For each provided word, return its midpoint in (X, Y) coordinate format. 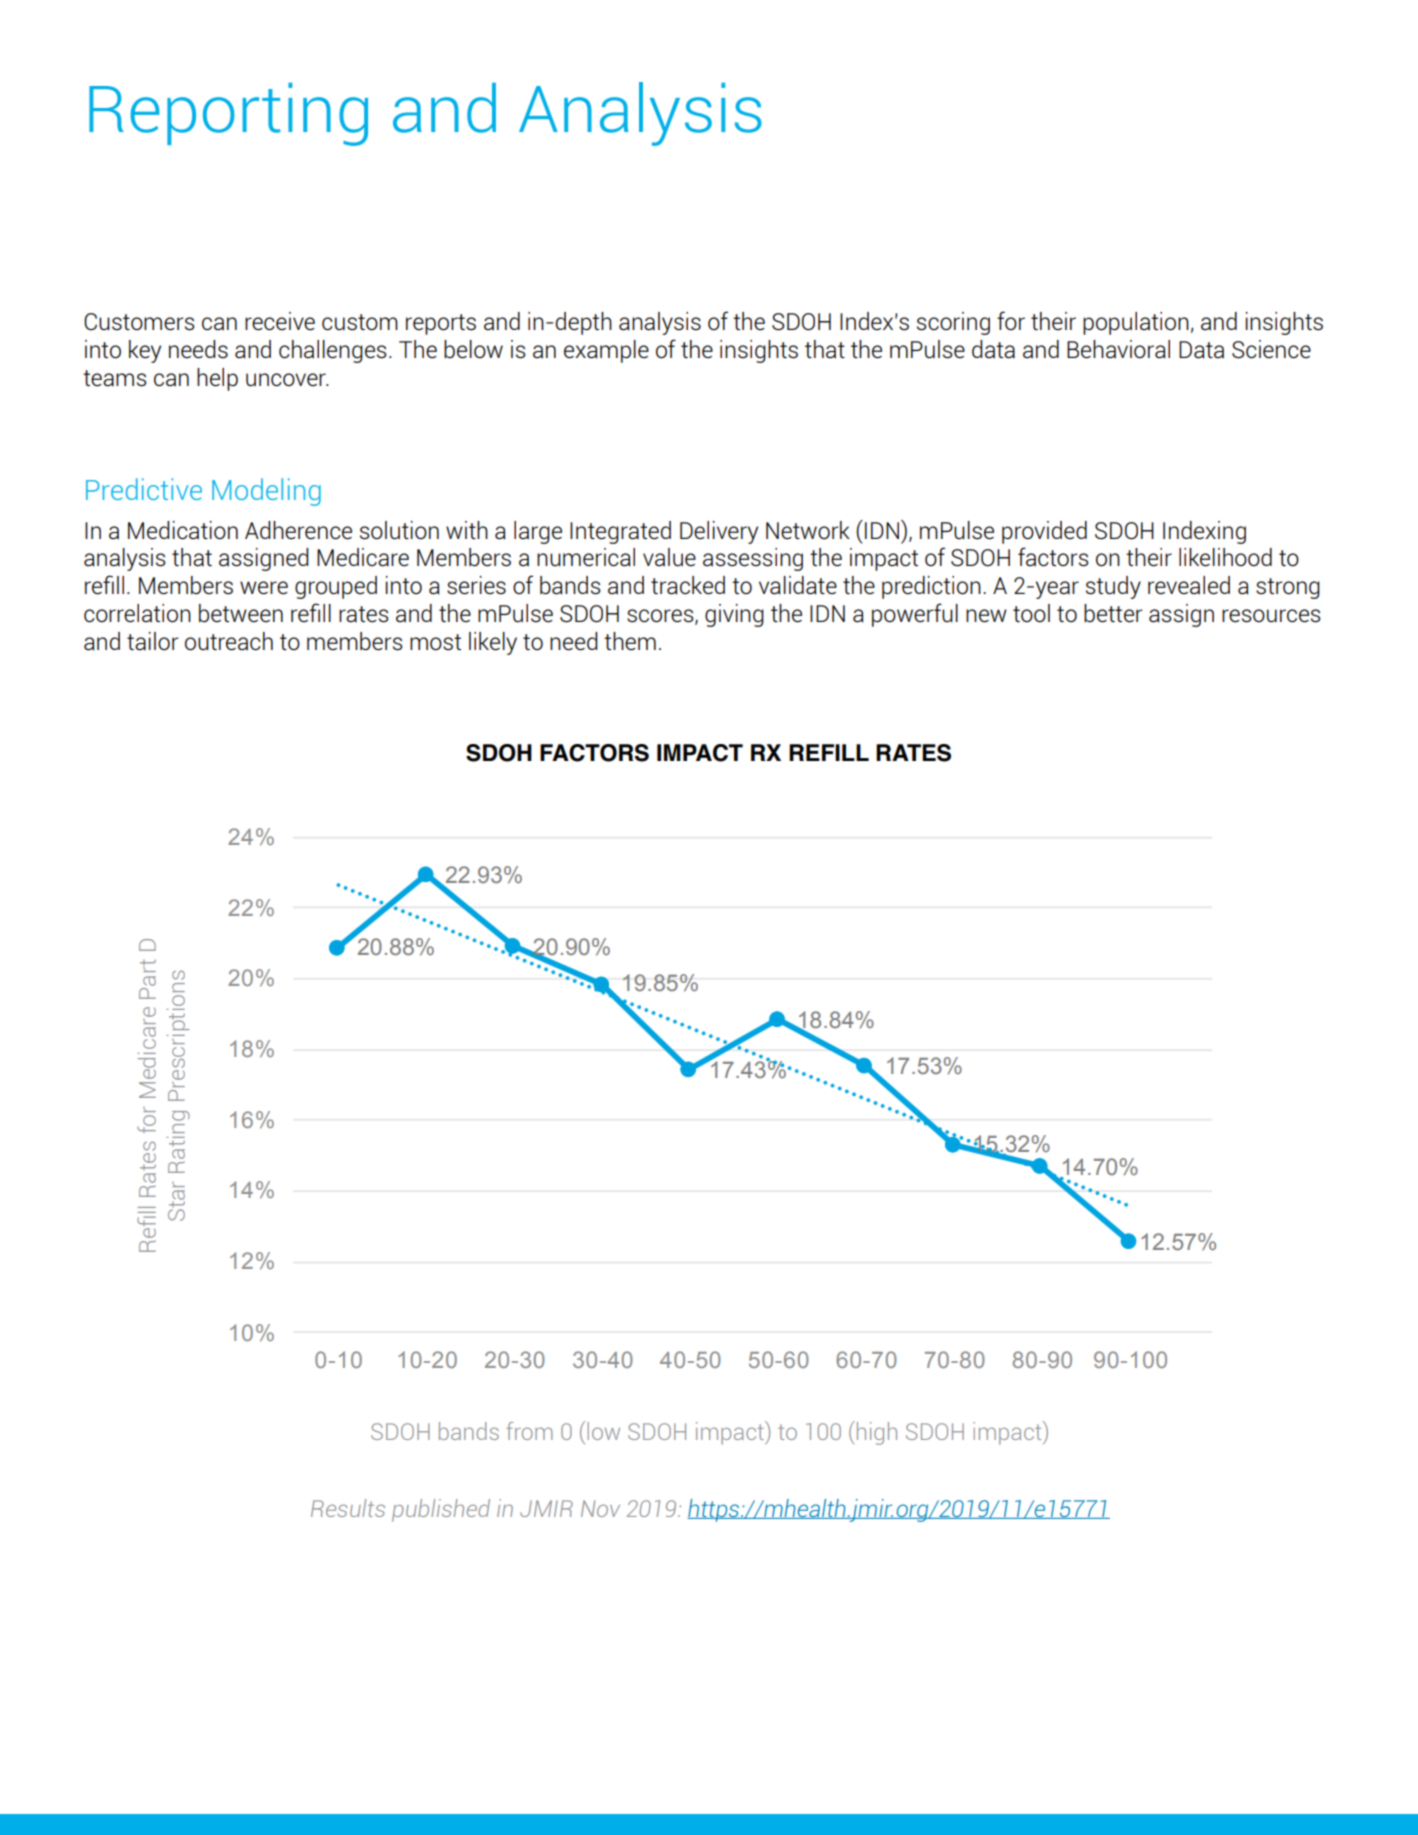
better (1113, 613)
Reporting (228, 114)
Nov (600, 1508)
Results (348, 1508)
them (630, 641)
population (1136, 323)
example (606, 351)
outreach (229, 641)
